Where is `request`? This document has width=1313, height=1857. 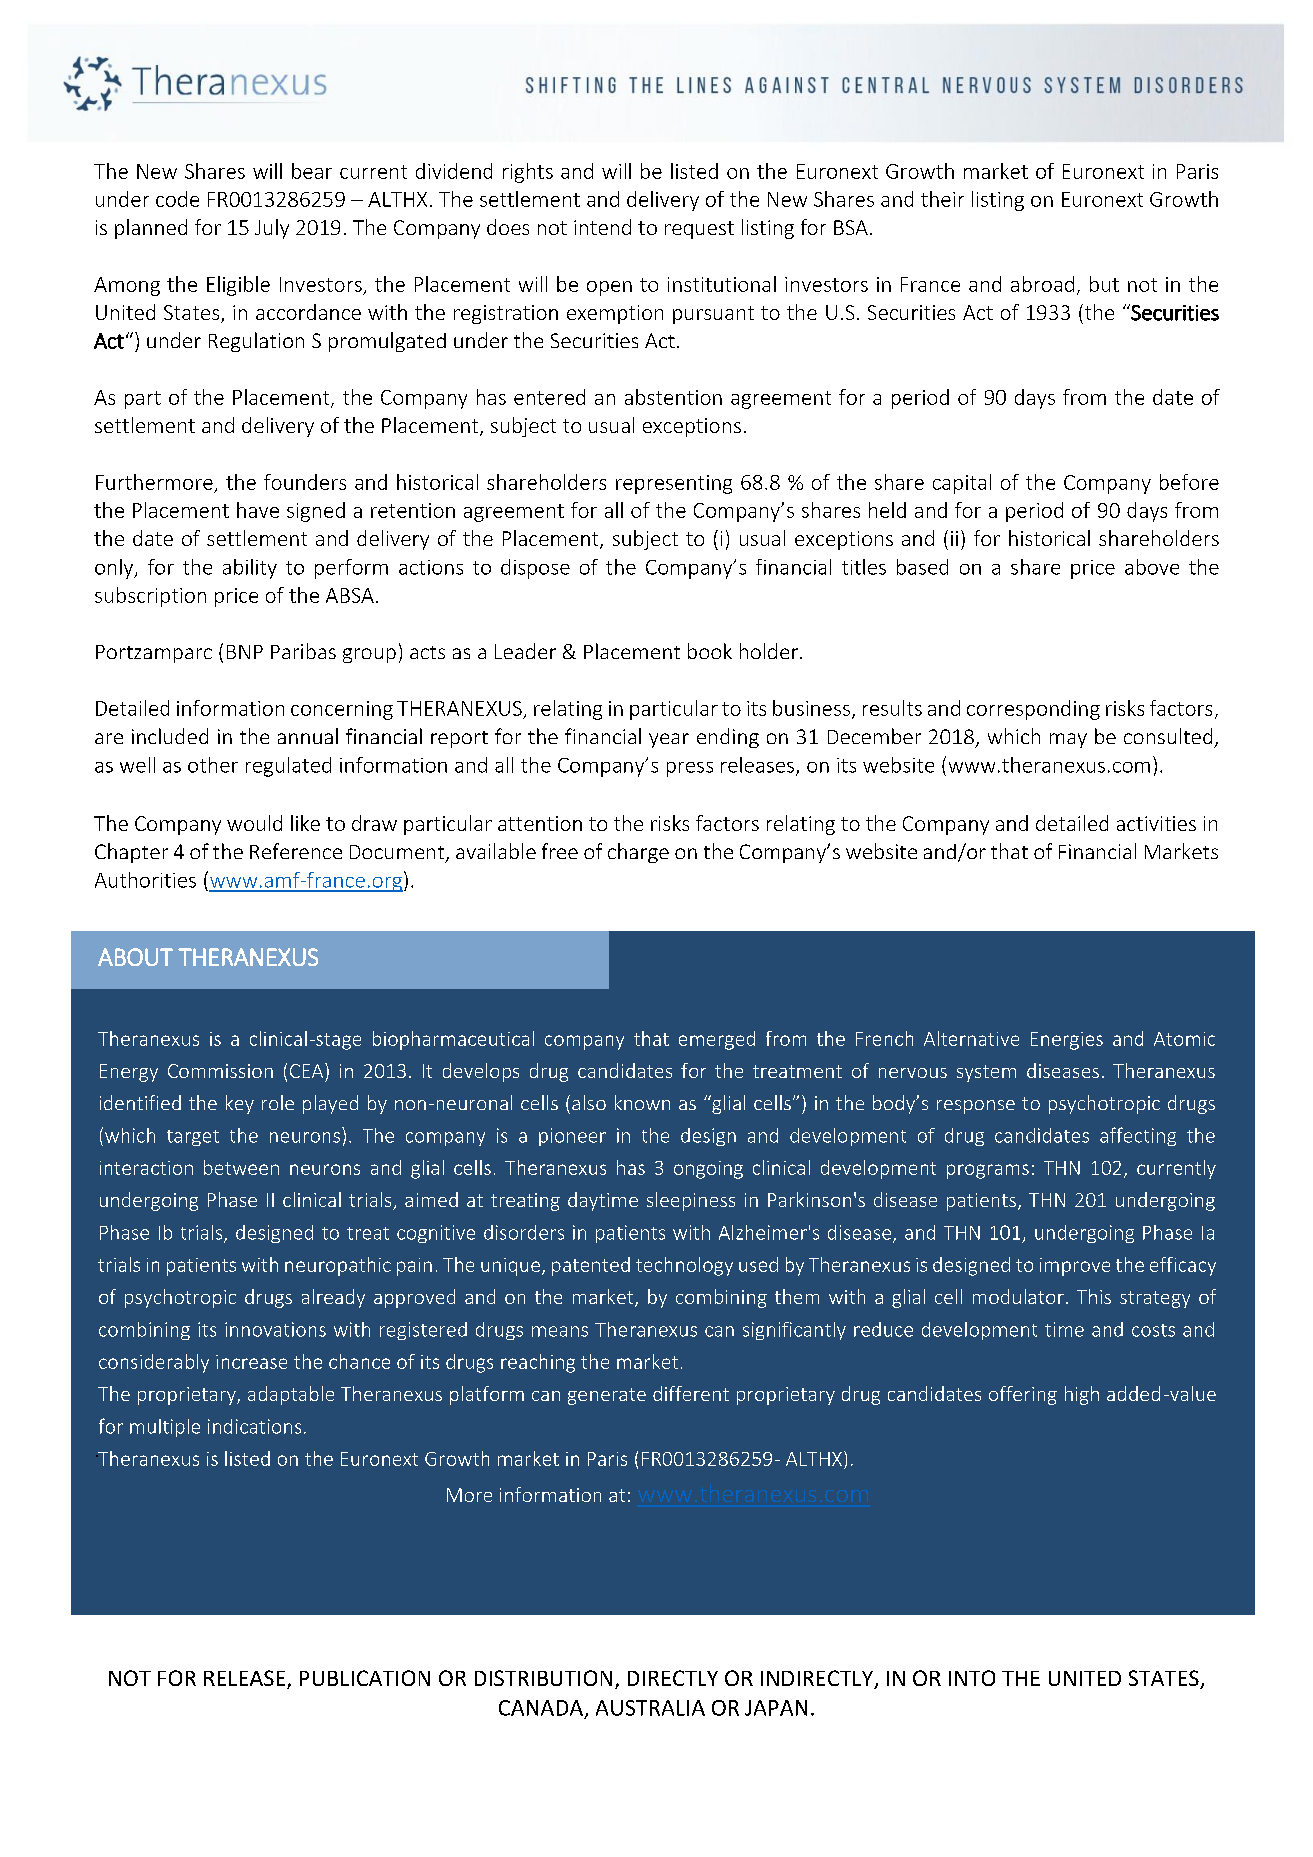 request is located at coordinates (699, 230).
